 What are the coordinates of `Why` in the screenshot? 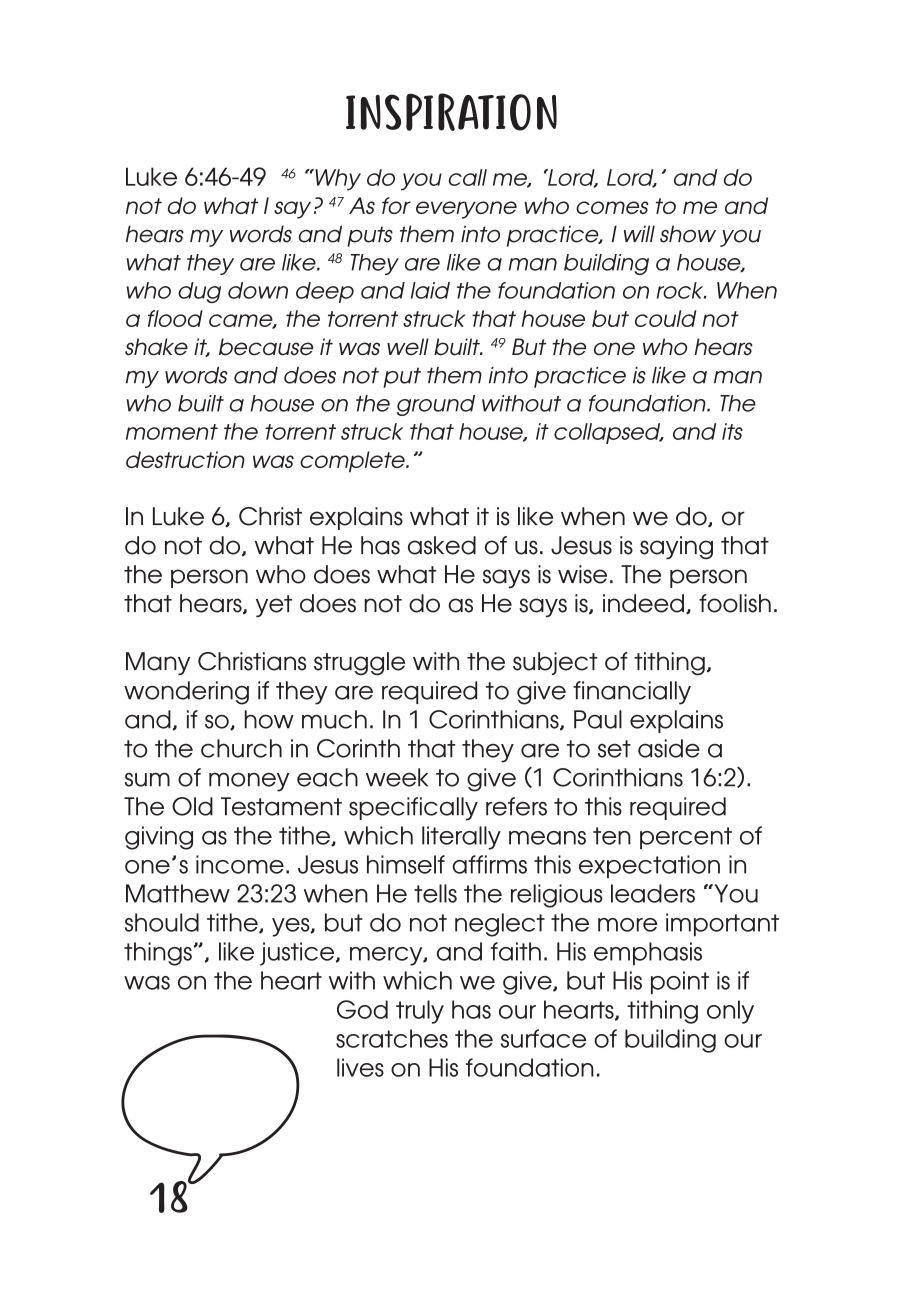 It's located at (337, 180).
